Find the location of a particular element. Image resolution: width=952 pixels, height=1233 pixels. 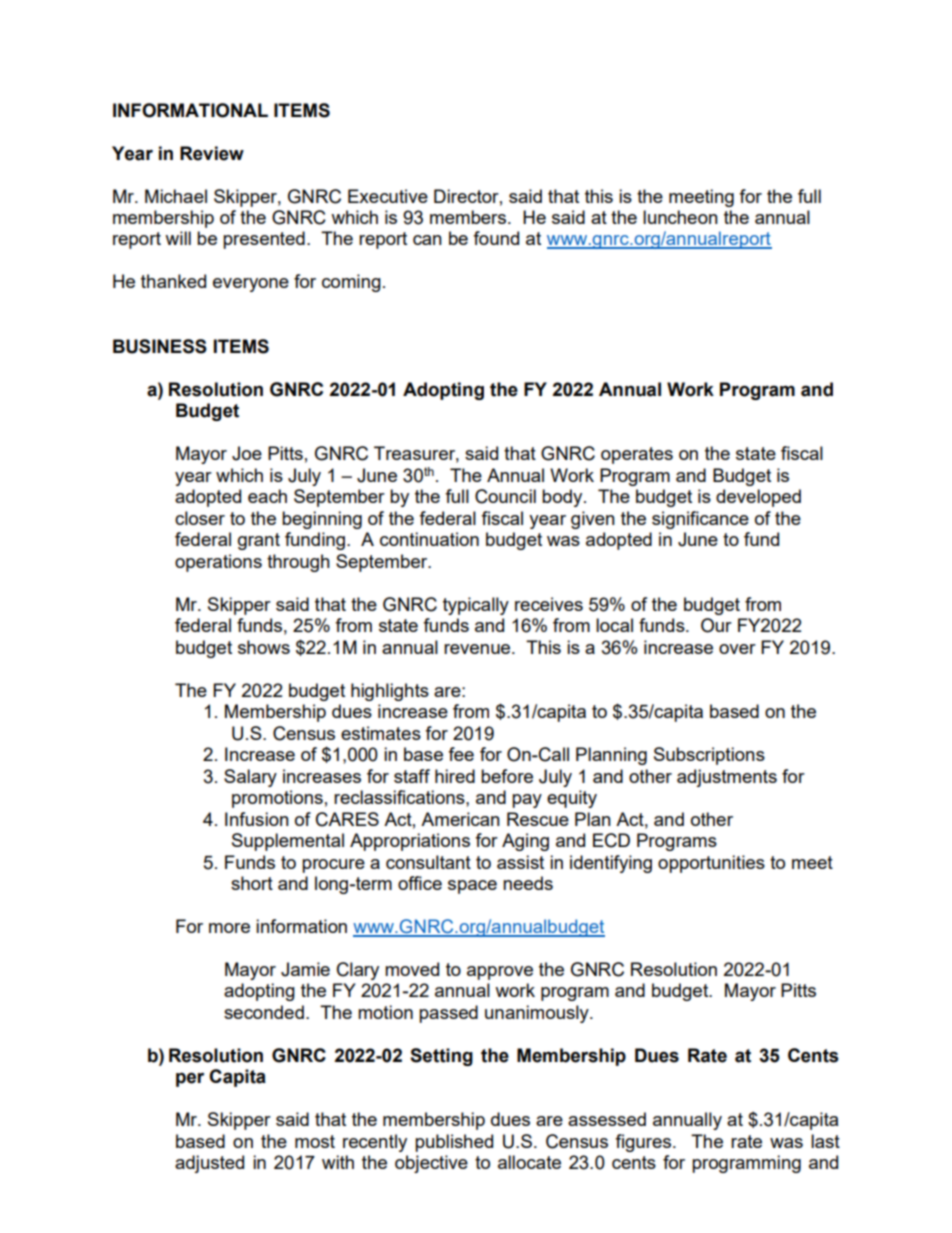

each is located at coordinates (267, 496).
